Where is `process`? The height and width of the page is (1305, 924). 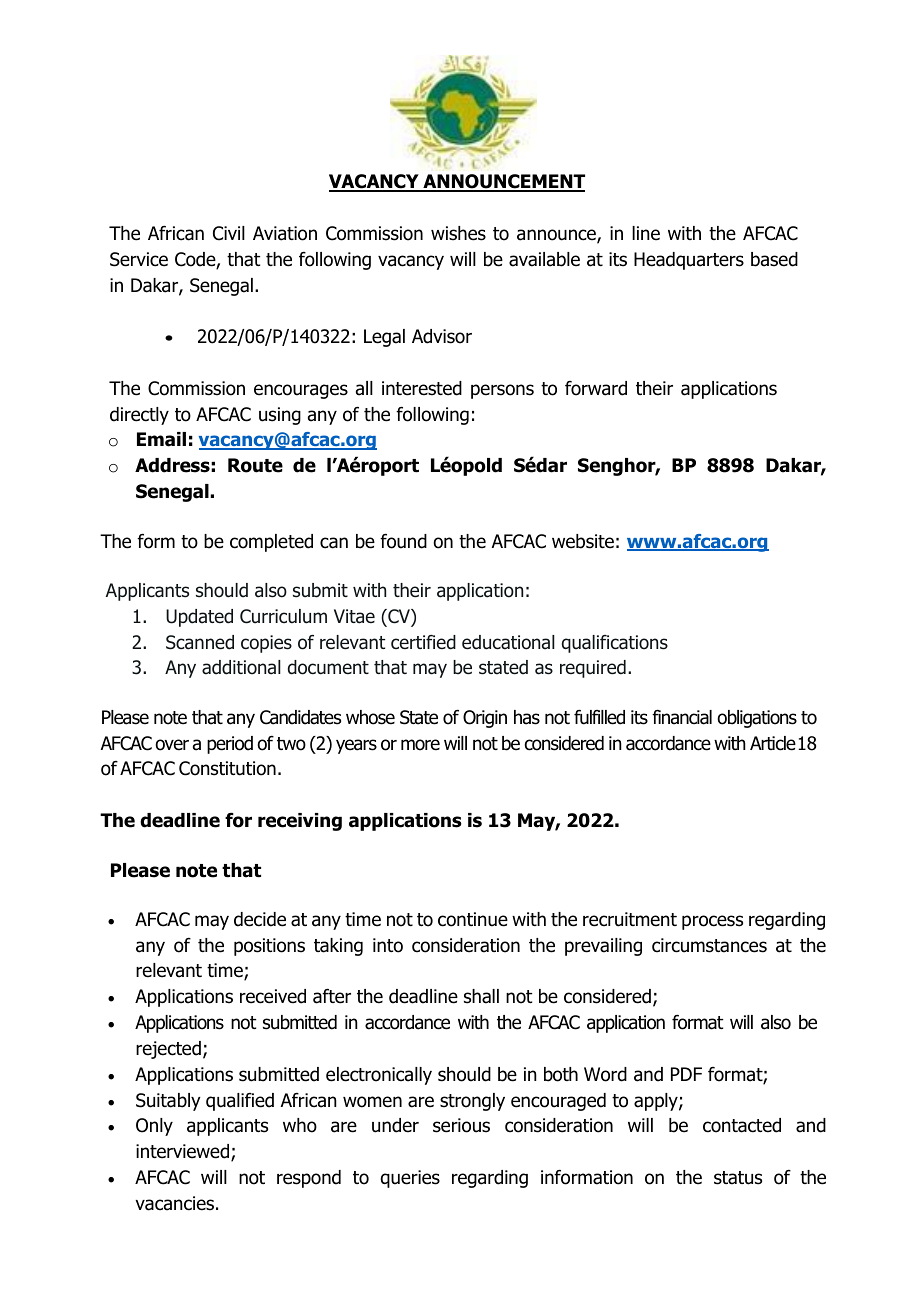
process is located at coordinates (712, 922).
